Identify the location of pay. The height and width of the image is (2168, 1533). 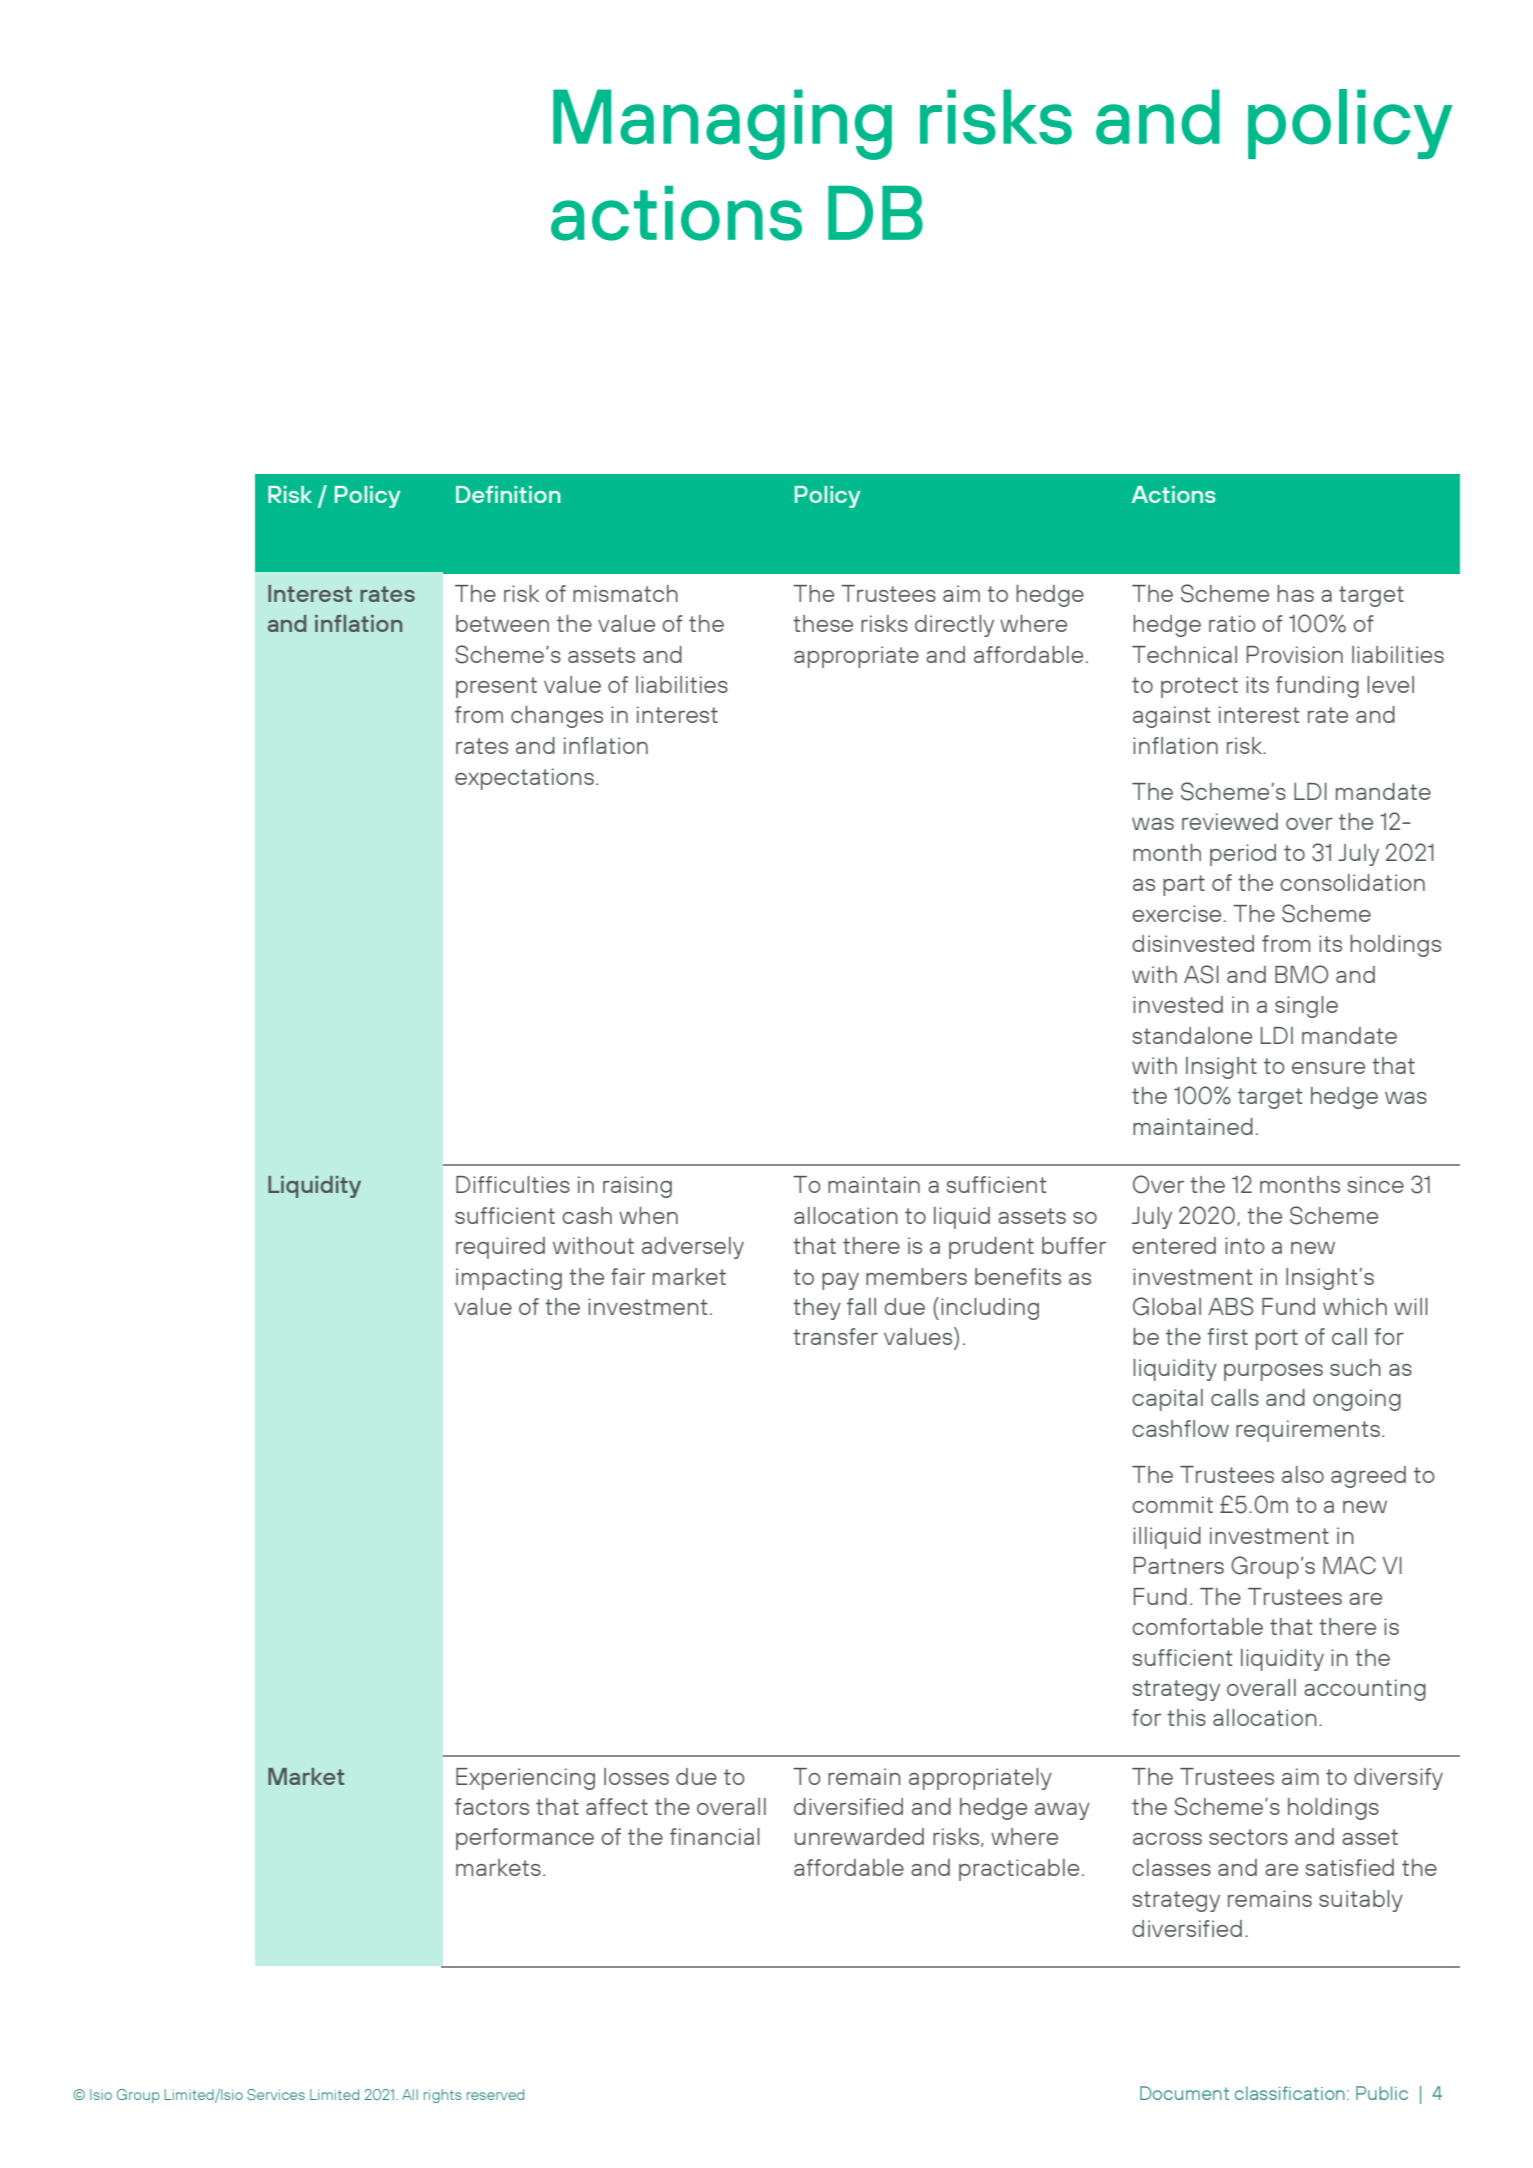
(840, 1281).
